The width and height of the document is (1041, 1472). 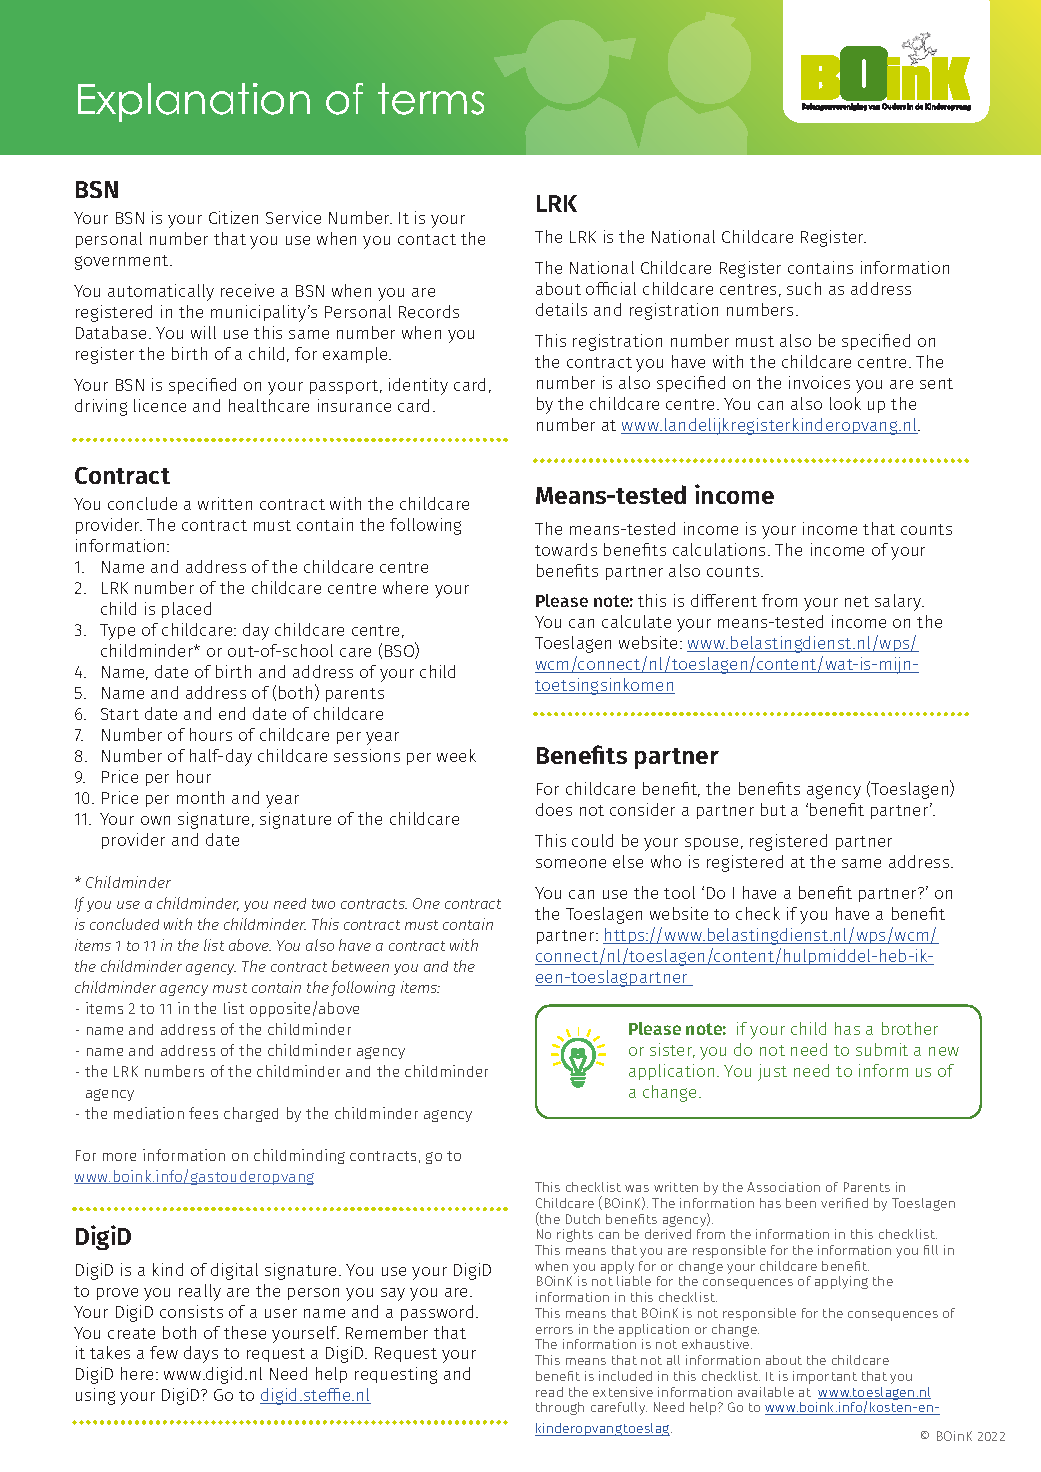 What do you see at coordinates (194, 102) in the document?
I see `Explanation` at bounding box center [194, 102].
